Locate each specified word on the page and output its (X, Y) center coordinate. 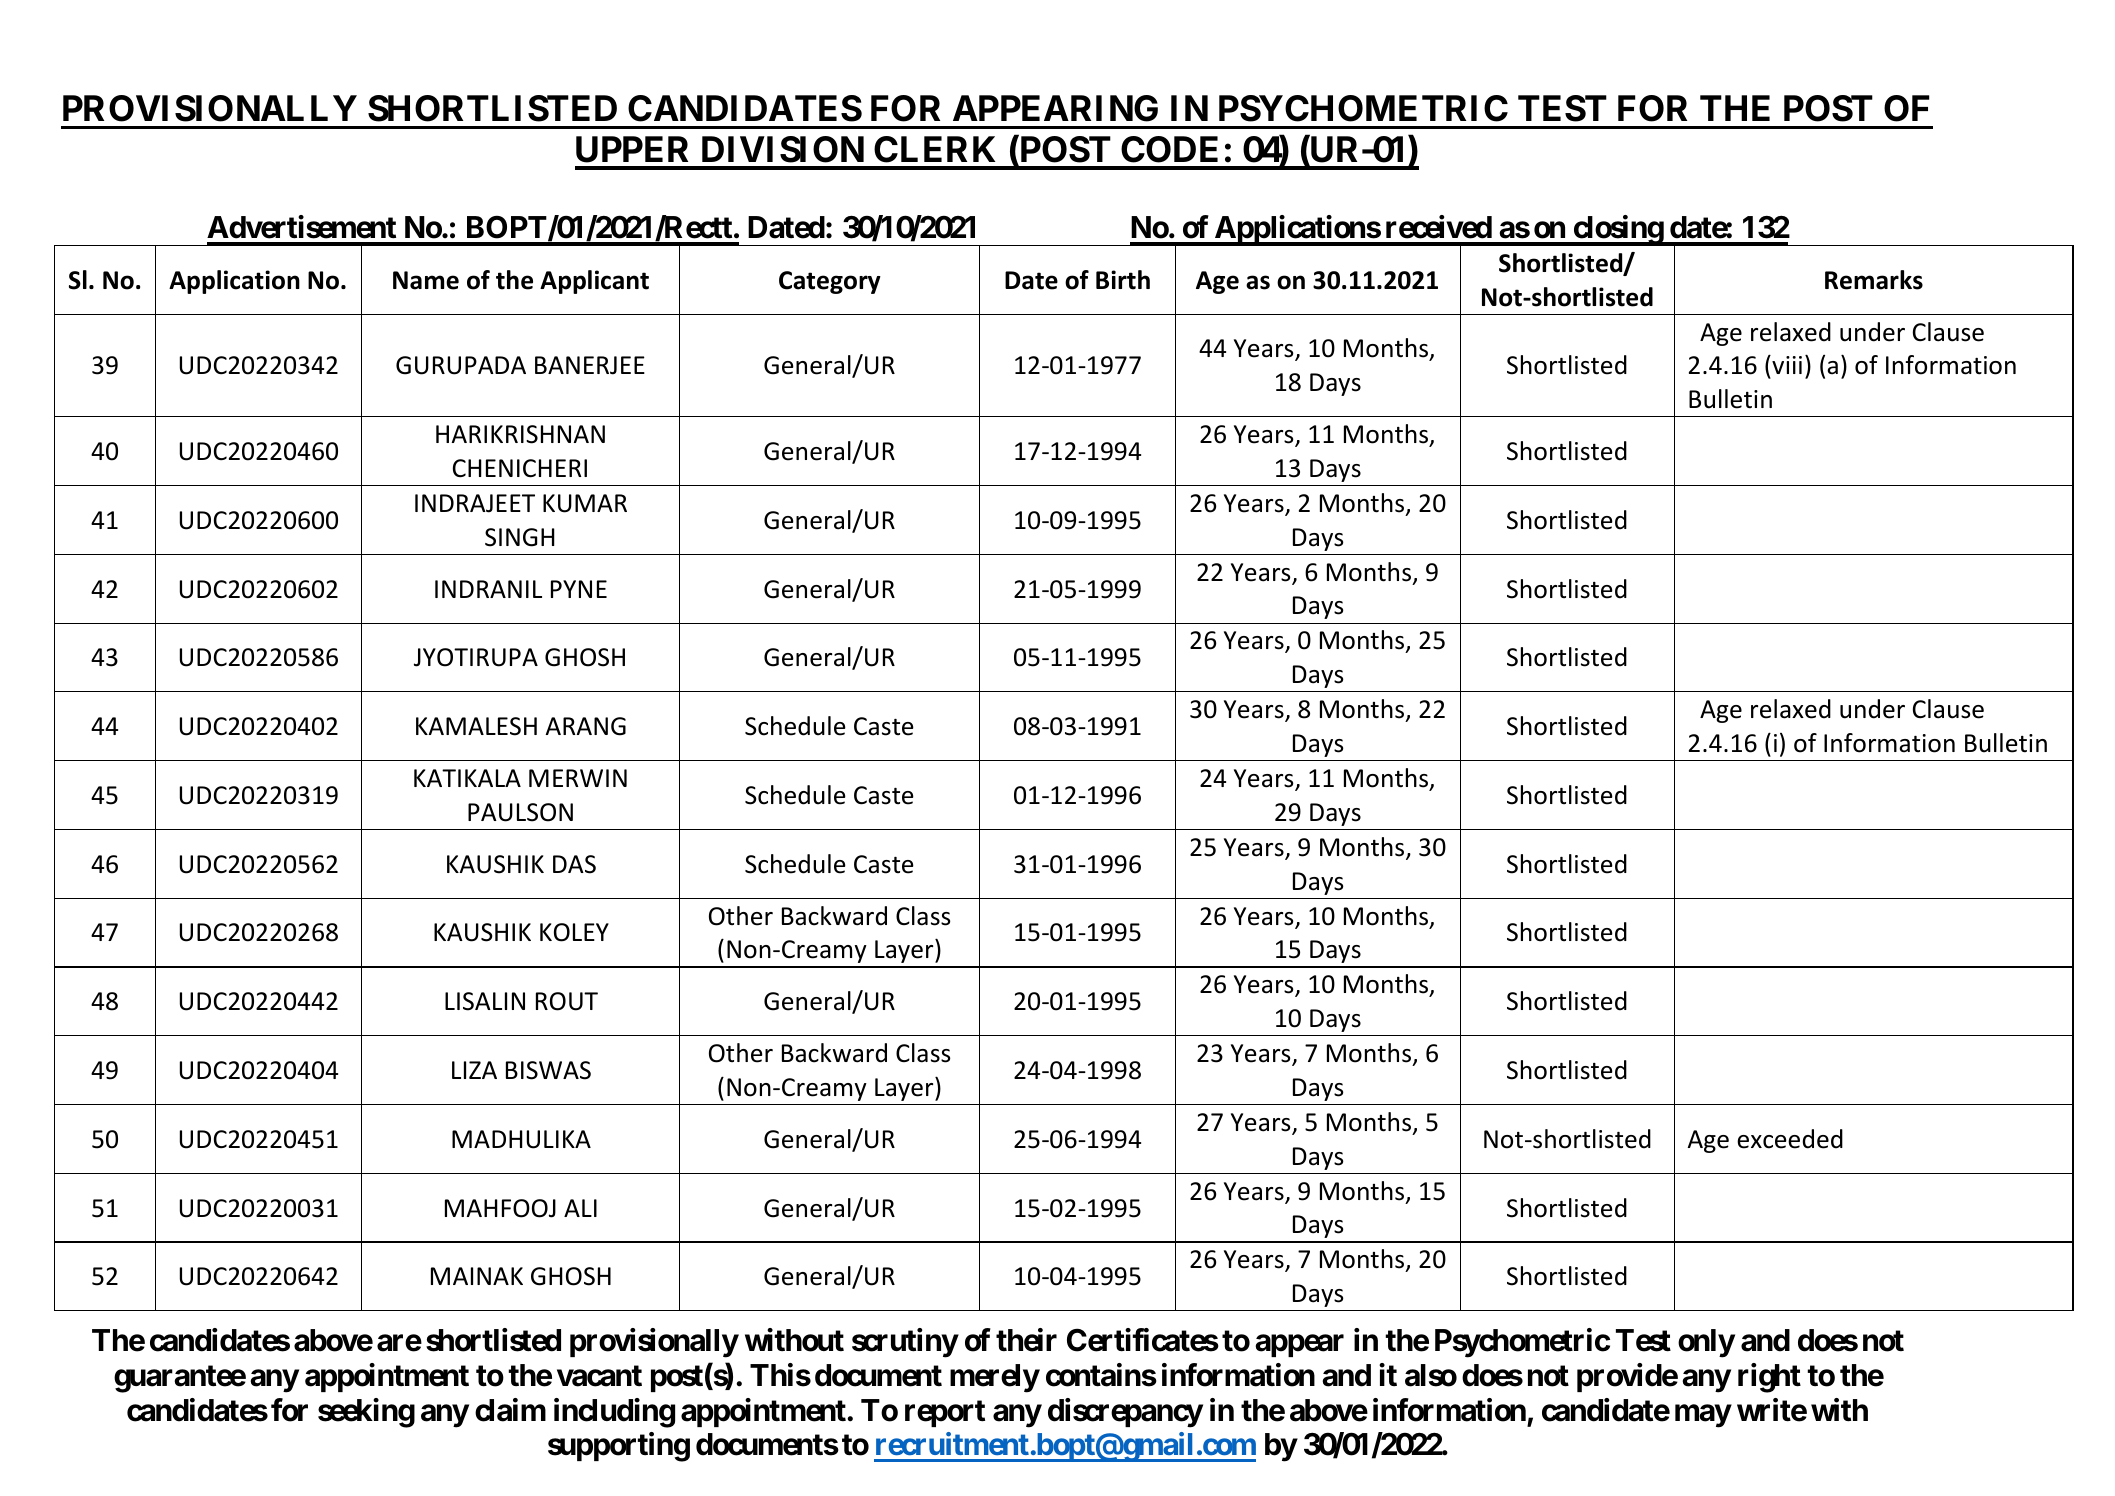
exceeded (1790, 1139)
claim (510, 1410)
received (1439, 227)
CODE (1169, 149)
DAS (574, 864)
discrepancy (1125, 1413)
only (1706, 1343)
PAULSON (520, 812)
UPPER (632, 149)
